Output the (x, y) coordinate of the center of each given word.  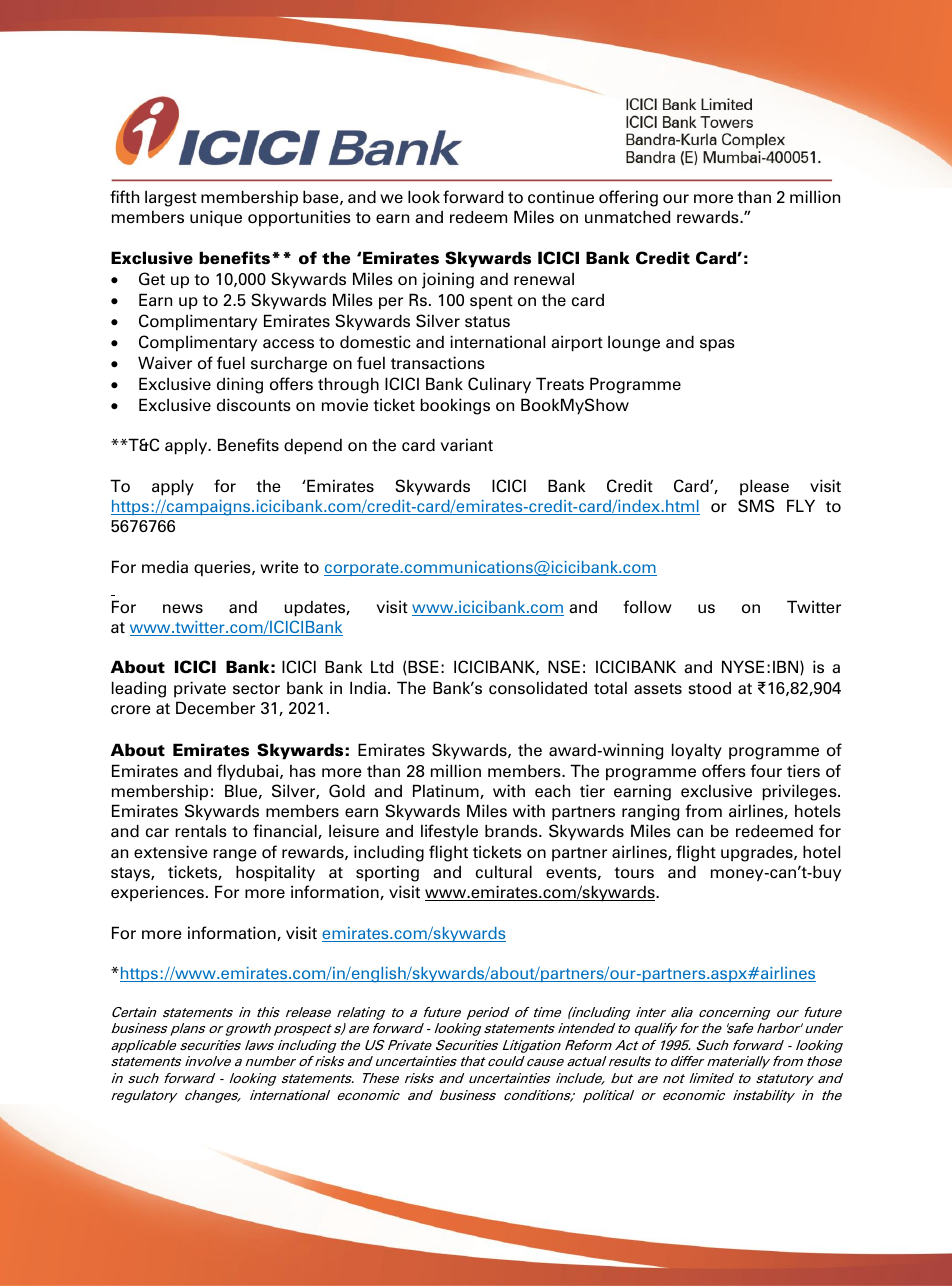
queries (223, 568)
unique (216, 218)
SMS (756, 505)
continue (561, 196)
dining (240, 385)
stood (710, 687)
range (235, 855)
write (279, 566)
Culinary (499, 385)
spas (717, 345)
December (215, 707)
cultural (504, 871)
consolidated (538, 687)
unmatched (627, 216)
